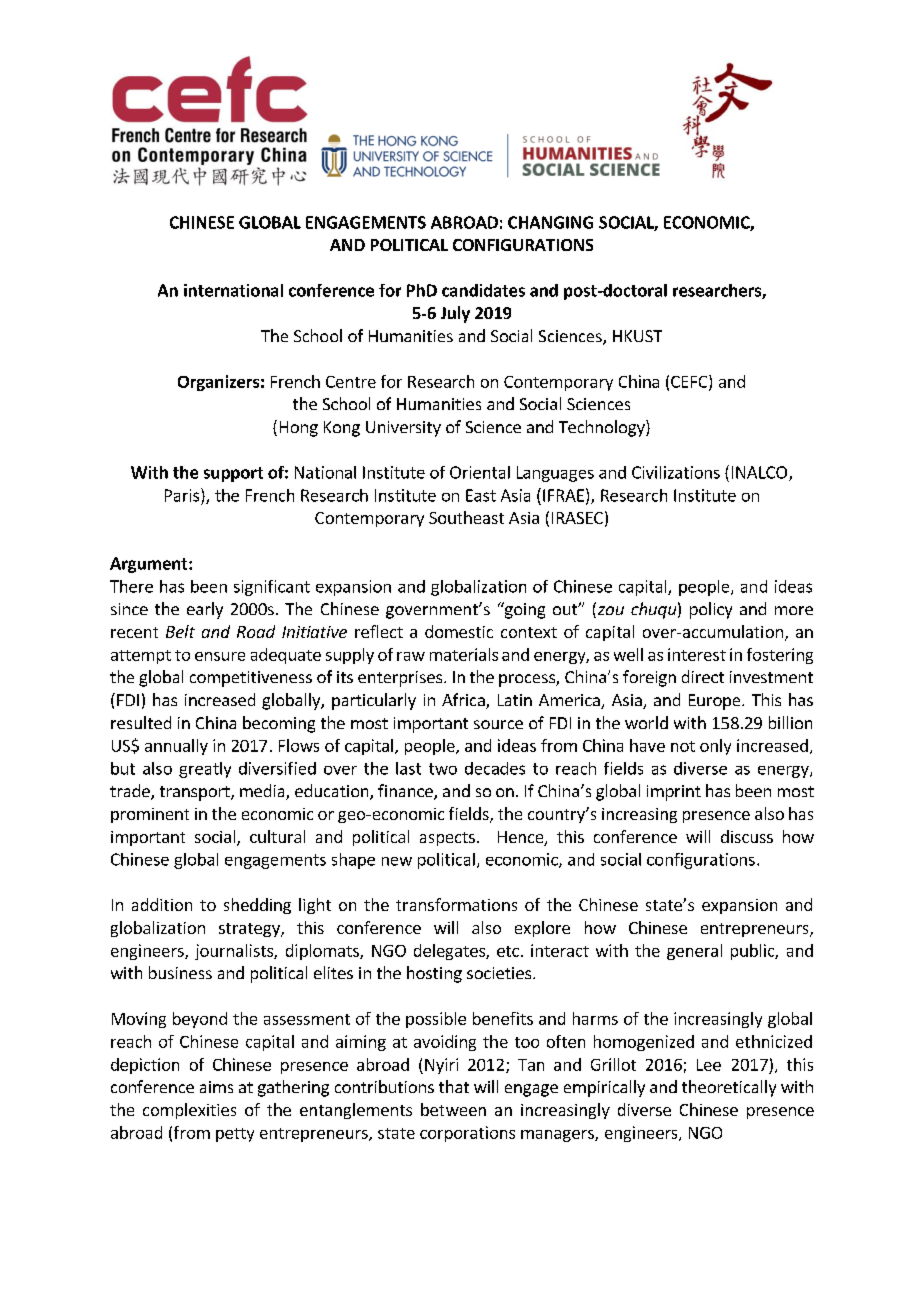 The width and height of the screenshot is (924, 1308). Describe the element at coordinates (220, 656) in the screenshot. I see `ensure` at that location.
